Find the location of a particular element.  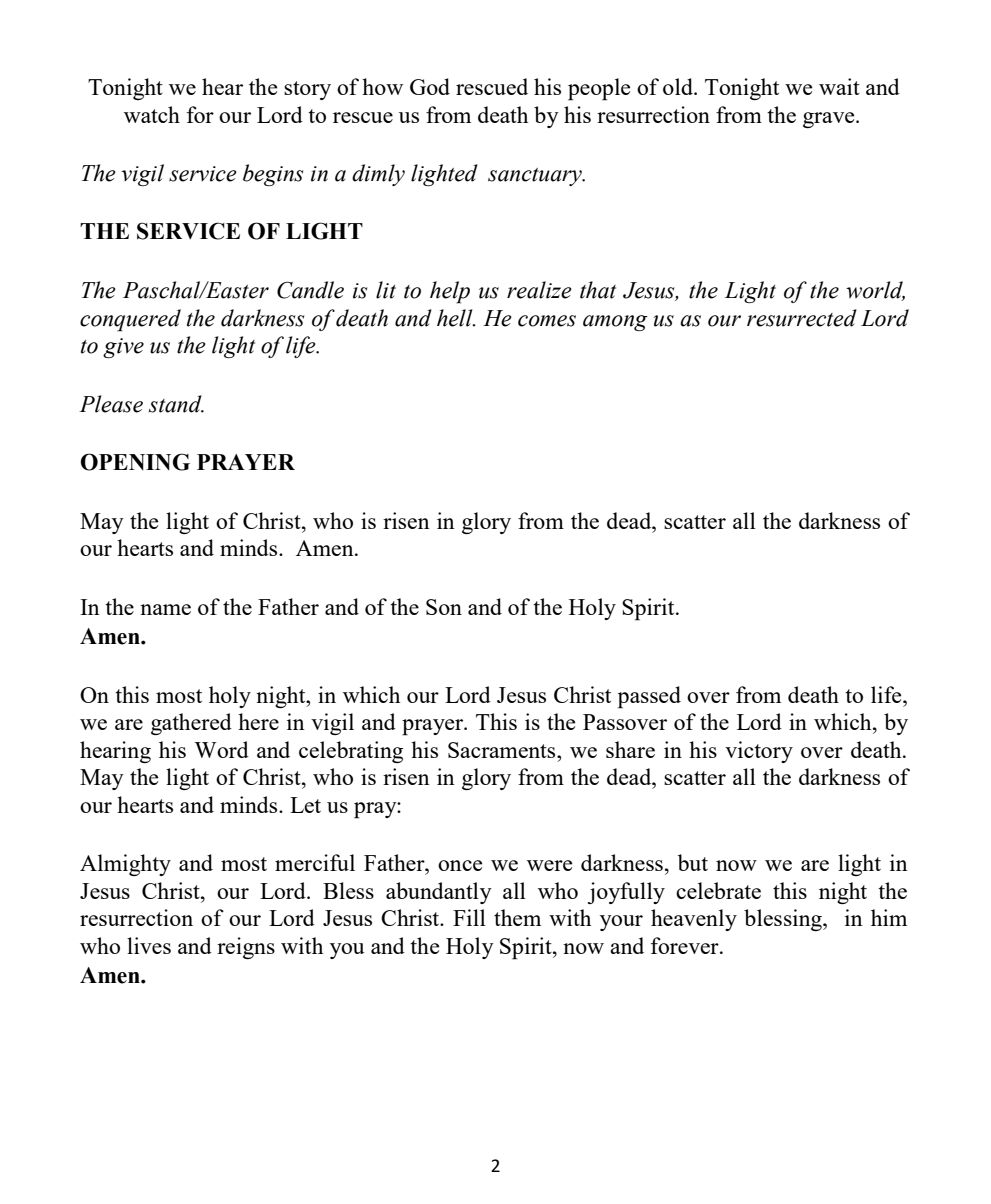

Son is located at coordinates (444, 607).
